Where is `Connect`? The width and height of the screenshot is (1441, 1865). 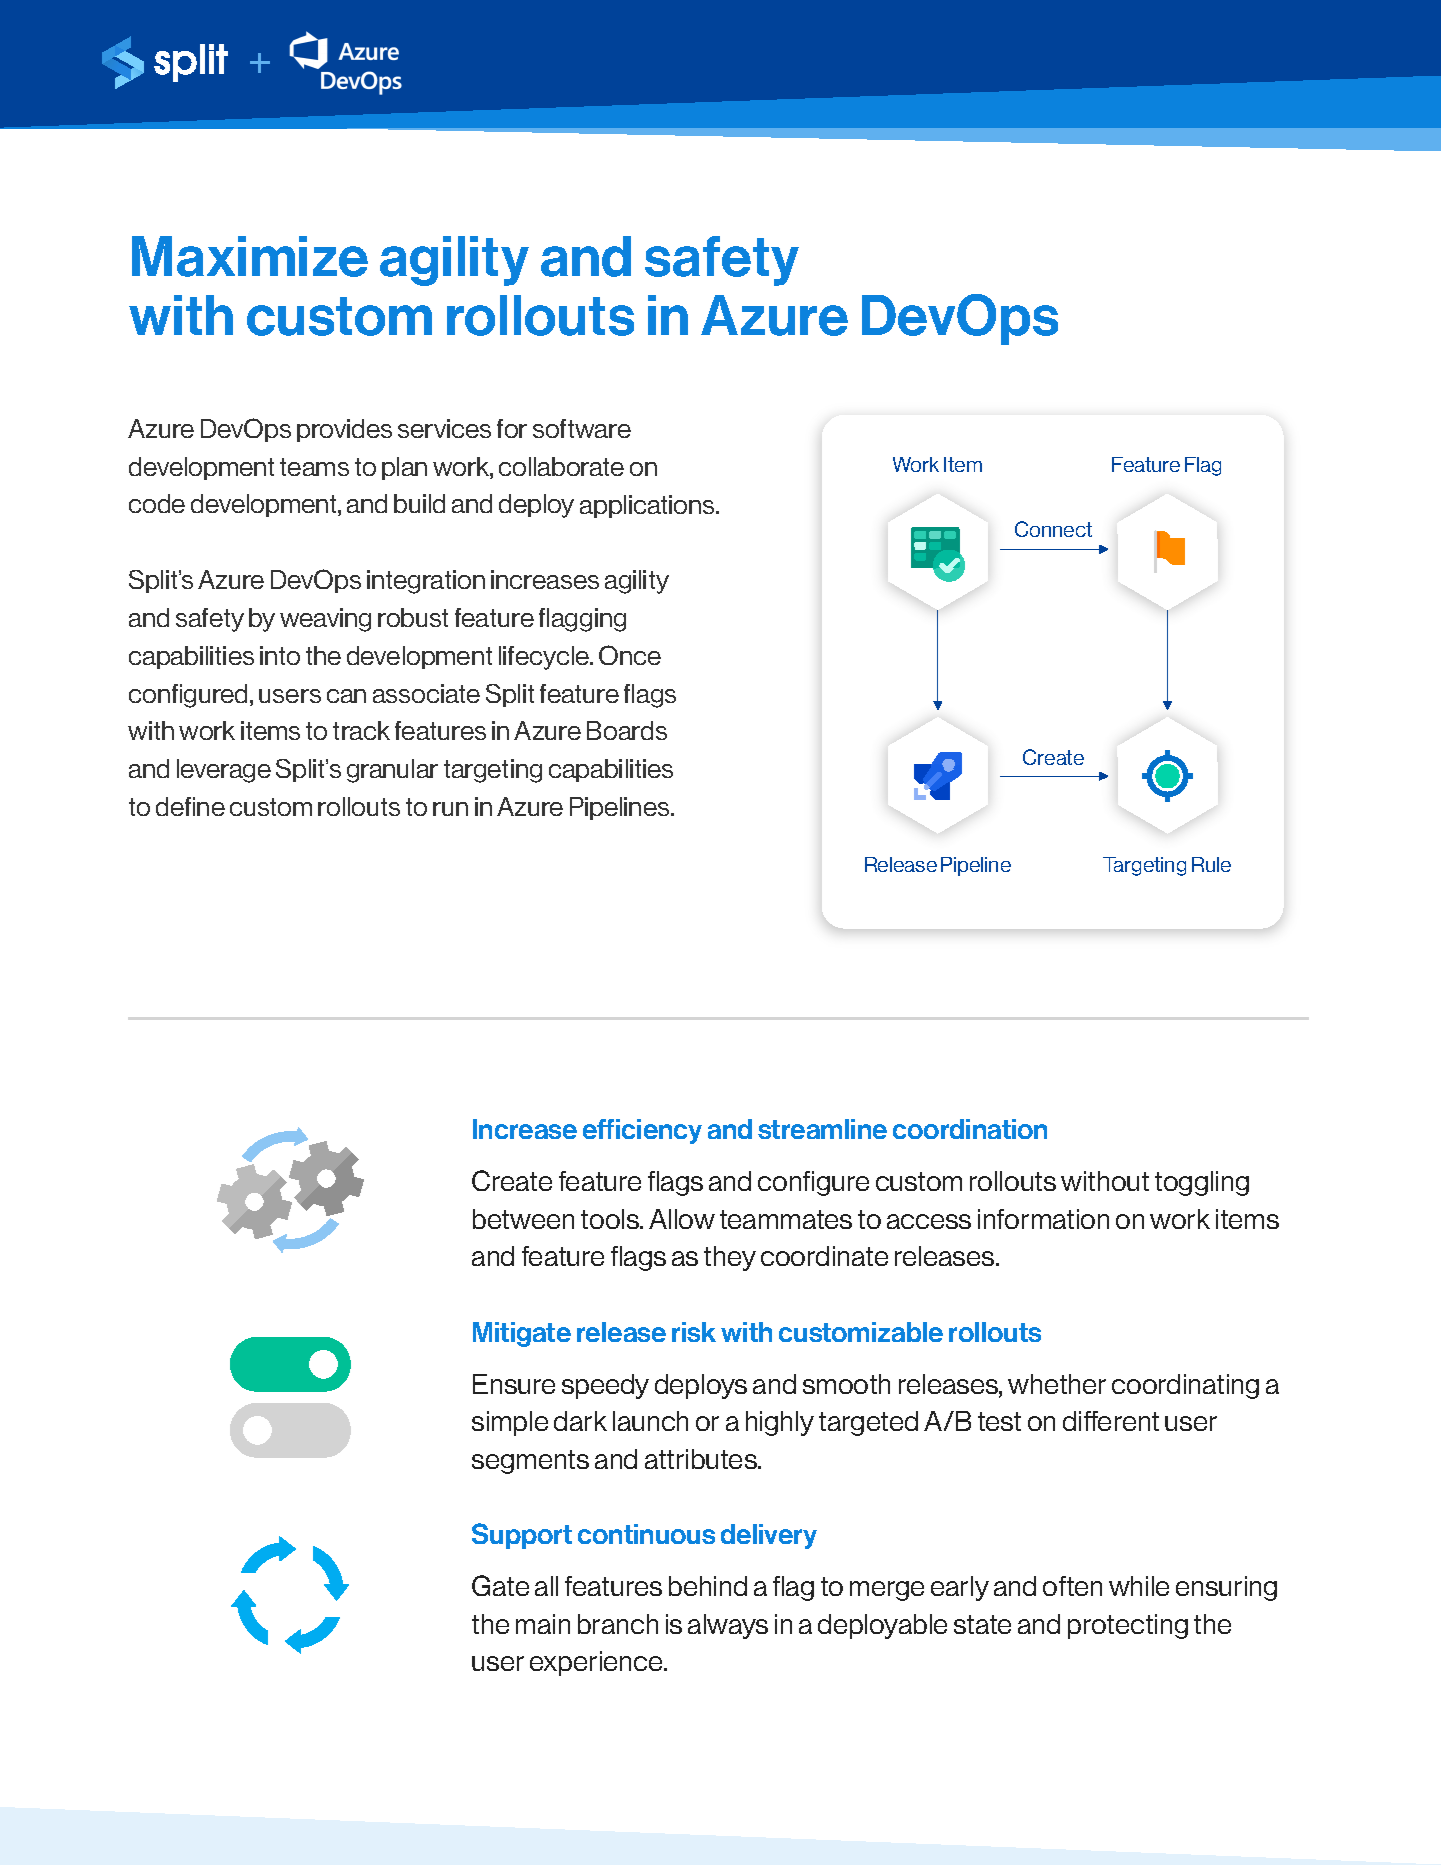 Connect is located at coordinates (1053, 529).
